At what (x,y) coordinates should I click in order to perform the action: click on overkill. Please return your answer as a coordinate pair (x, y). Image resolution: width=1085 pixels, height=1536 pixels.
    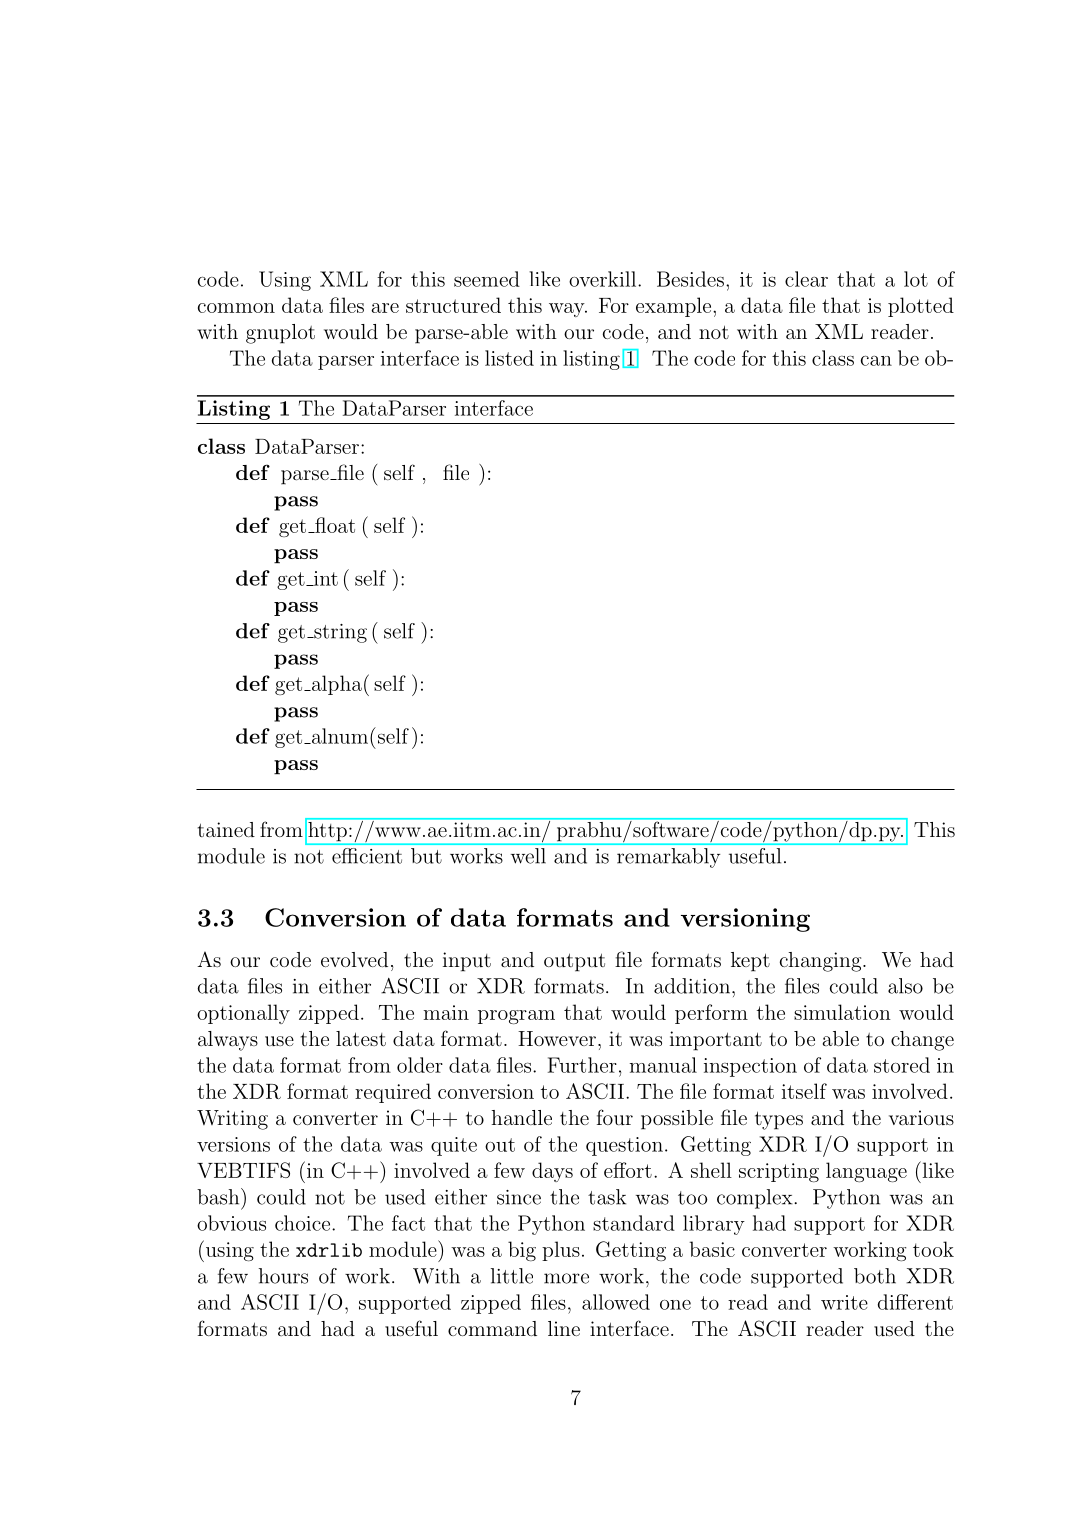
    Looking at the image, I should click on (602, 279).
